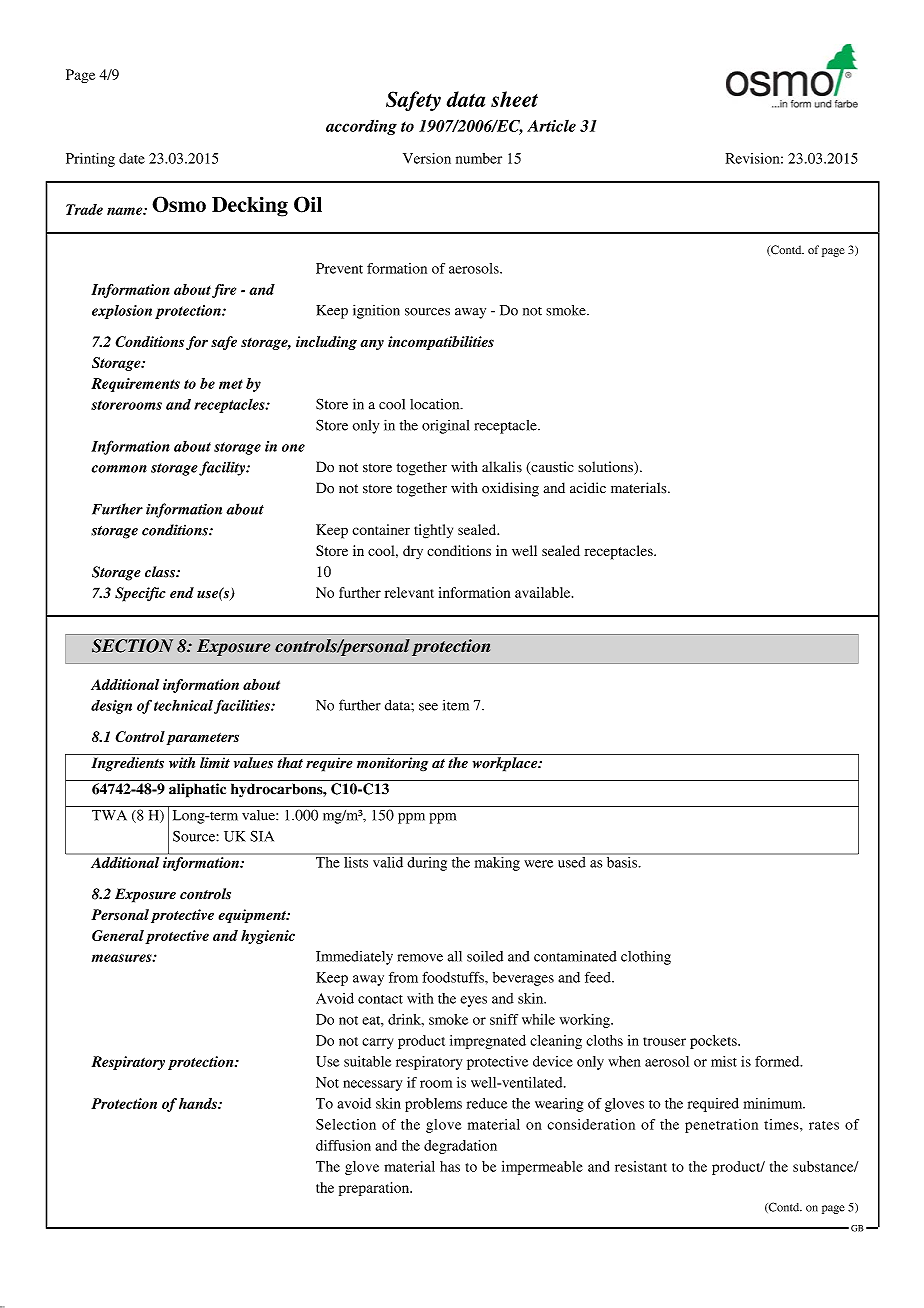 The height and width of the screenshot is (1308, 924). I want to click on basis, so click(621, 861).
